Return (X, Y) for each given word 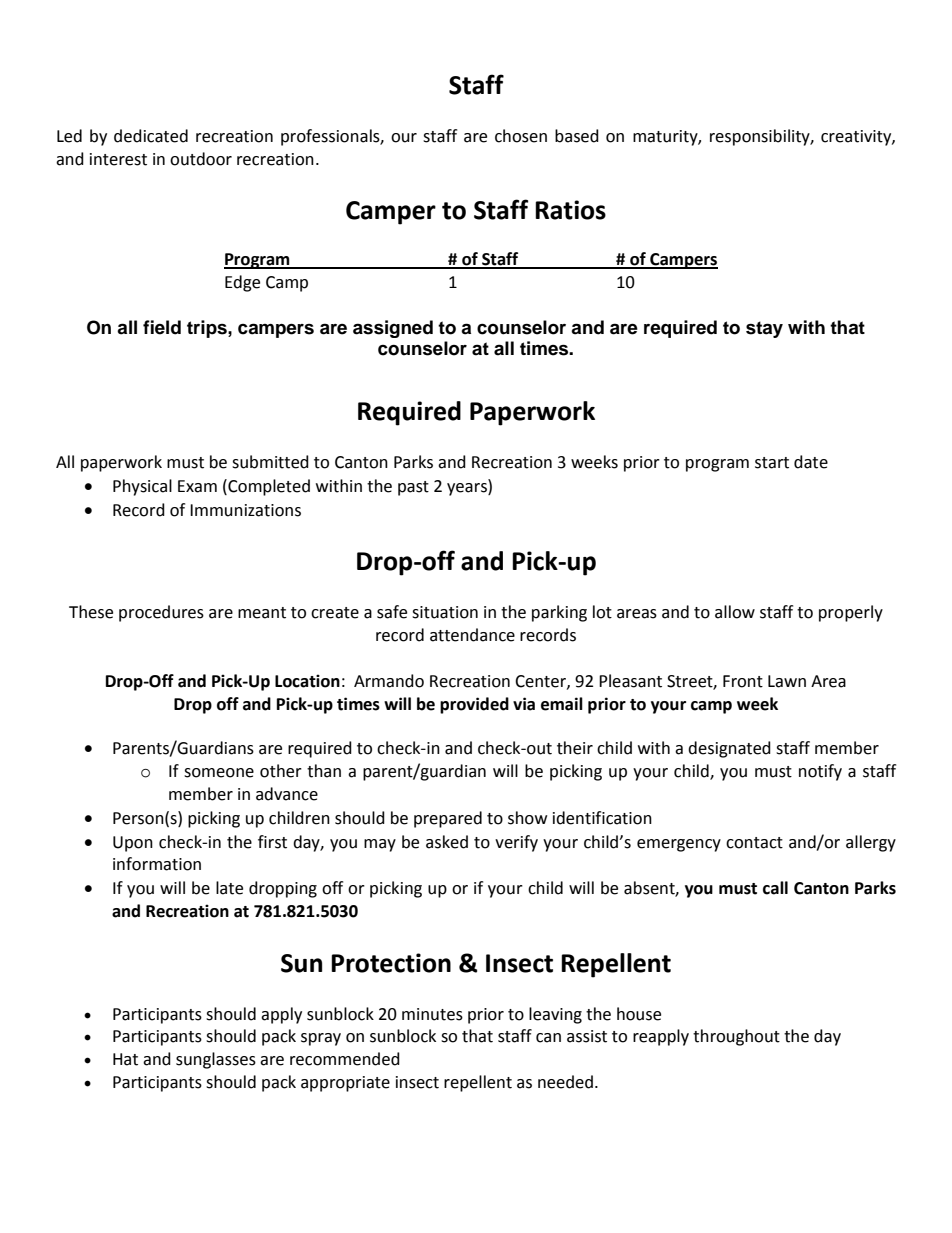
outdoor (201, 159)
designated (729, 749)
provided (474, 705)
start (772, 463)
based (577, 136)
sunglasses (216, 1060)
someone (219, 773)
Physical (142, 487)
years (468, 489)
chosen (521, 136)
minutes (432, 1014)
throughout (736, 1037)
